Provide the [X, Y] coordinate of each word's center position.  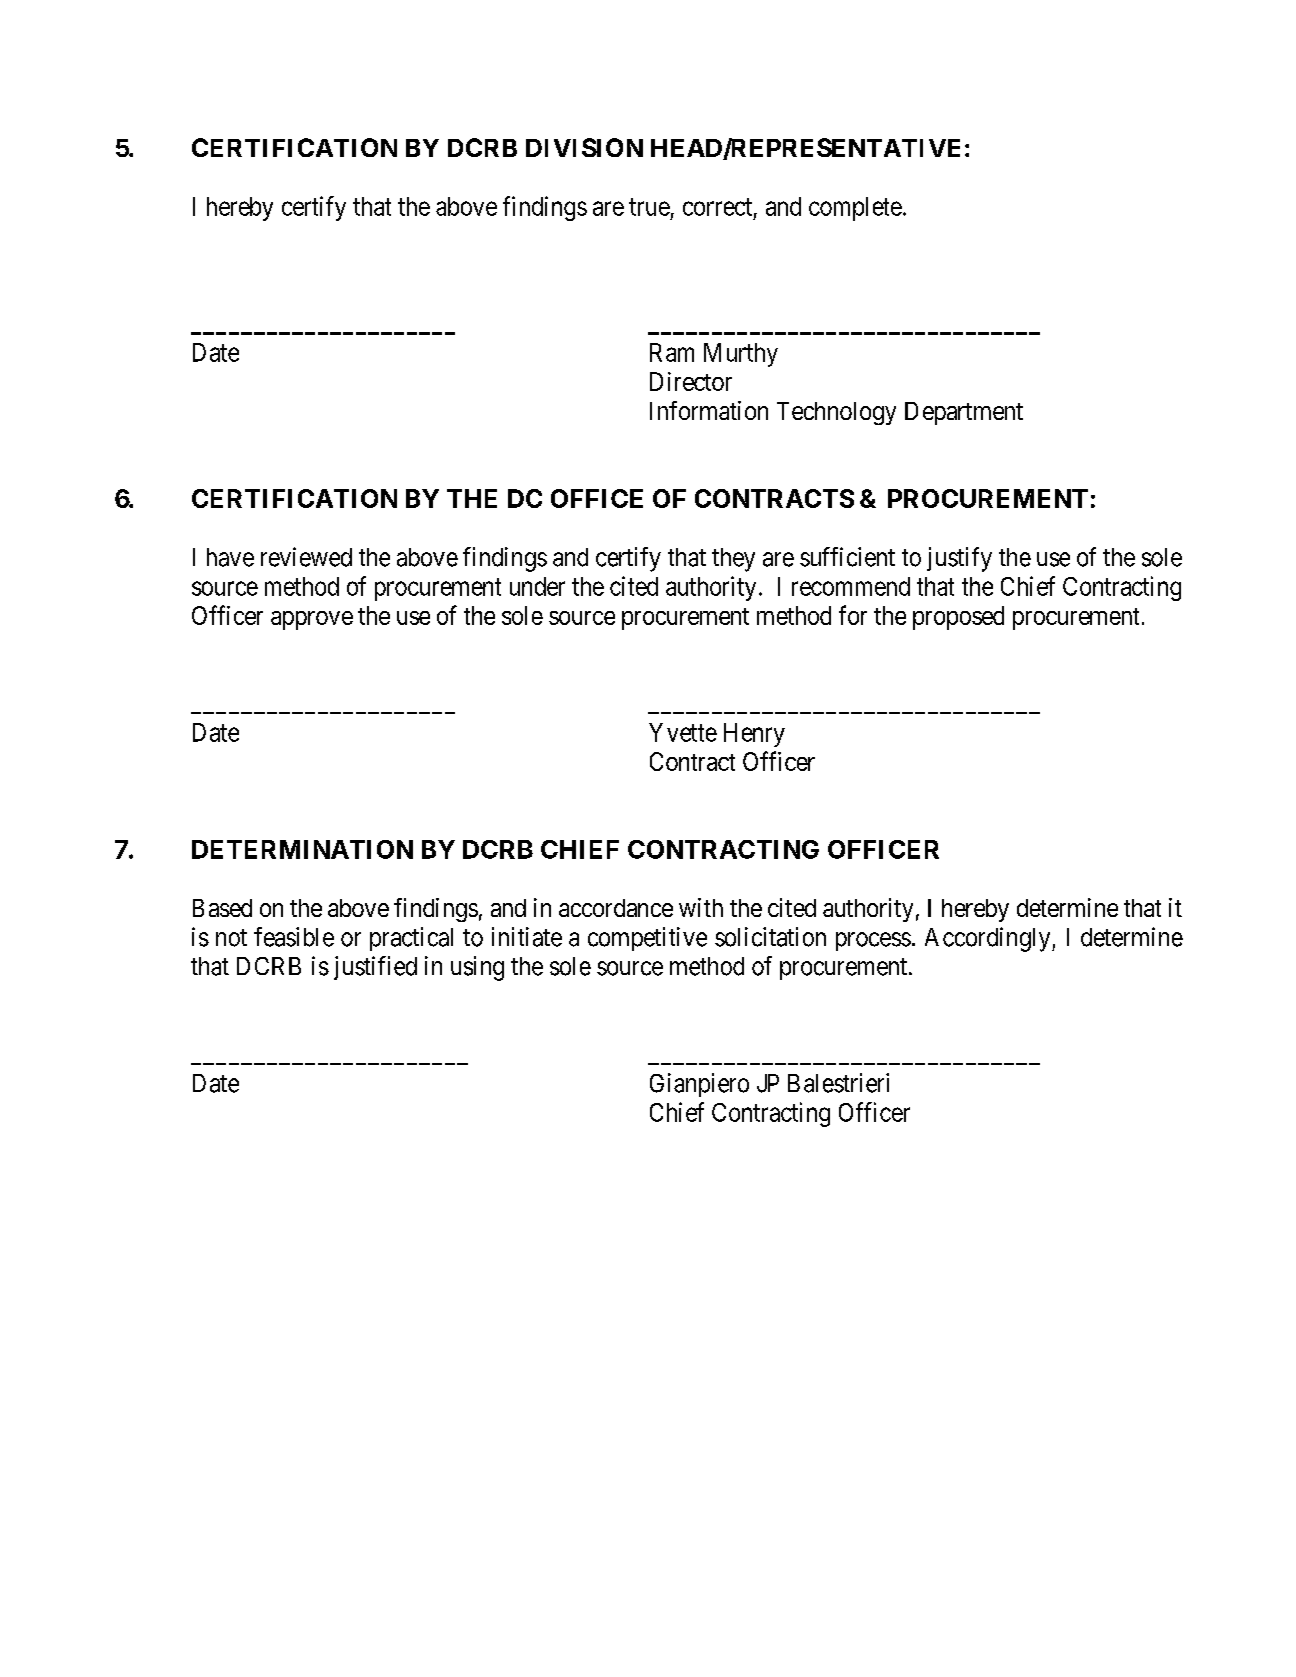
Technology [836, 413]
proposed [958, 618]
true [649, 207]
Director [691, 381]
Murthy [741, 355]
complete [855, 209]
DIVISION [584, 147]
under [537, 586]
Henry [754, 735]
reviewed [306, 557]
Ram [672, 352]
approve [312, 620]
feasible [294, 937]
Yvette [683, 732]
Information [709, 410]
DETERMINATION [302, 849]
